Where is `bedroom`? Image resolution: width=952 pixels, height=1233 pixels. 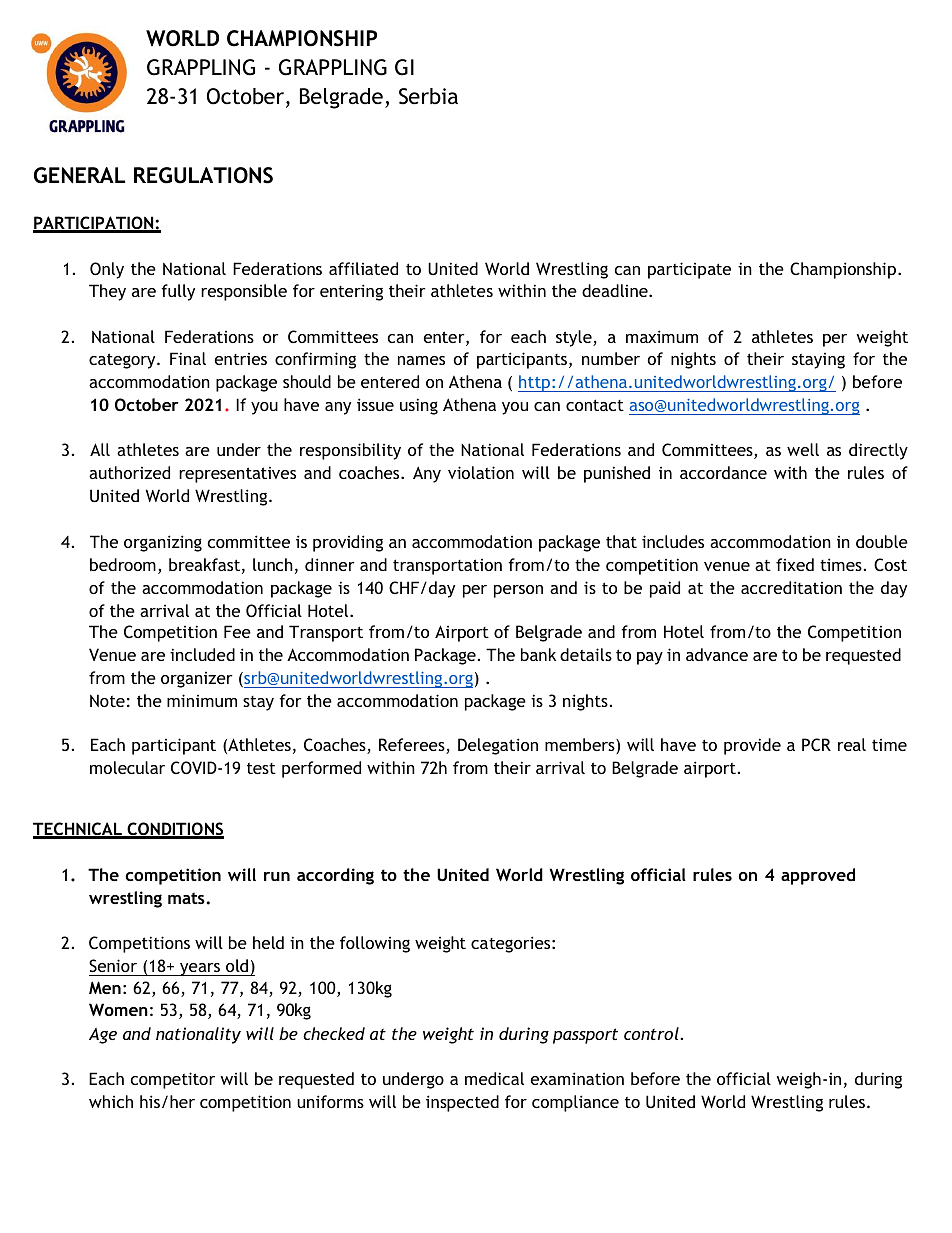 bedroom is located at coordinates (123, 564).
